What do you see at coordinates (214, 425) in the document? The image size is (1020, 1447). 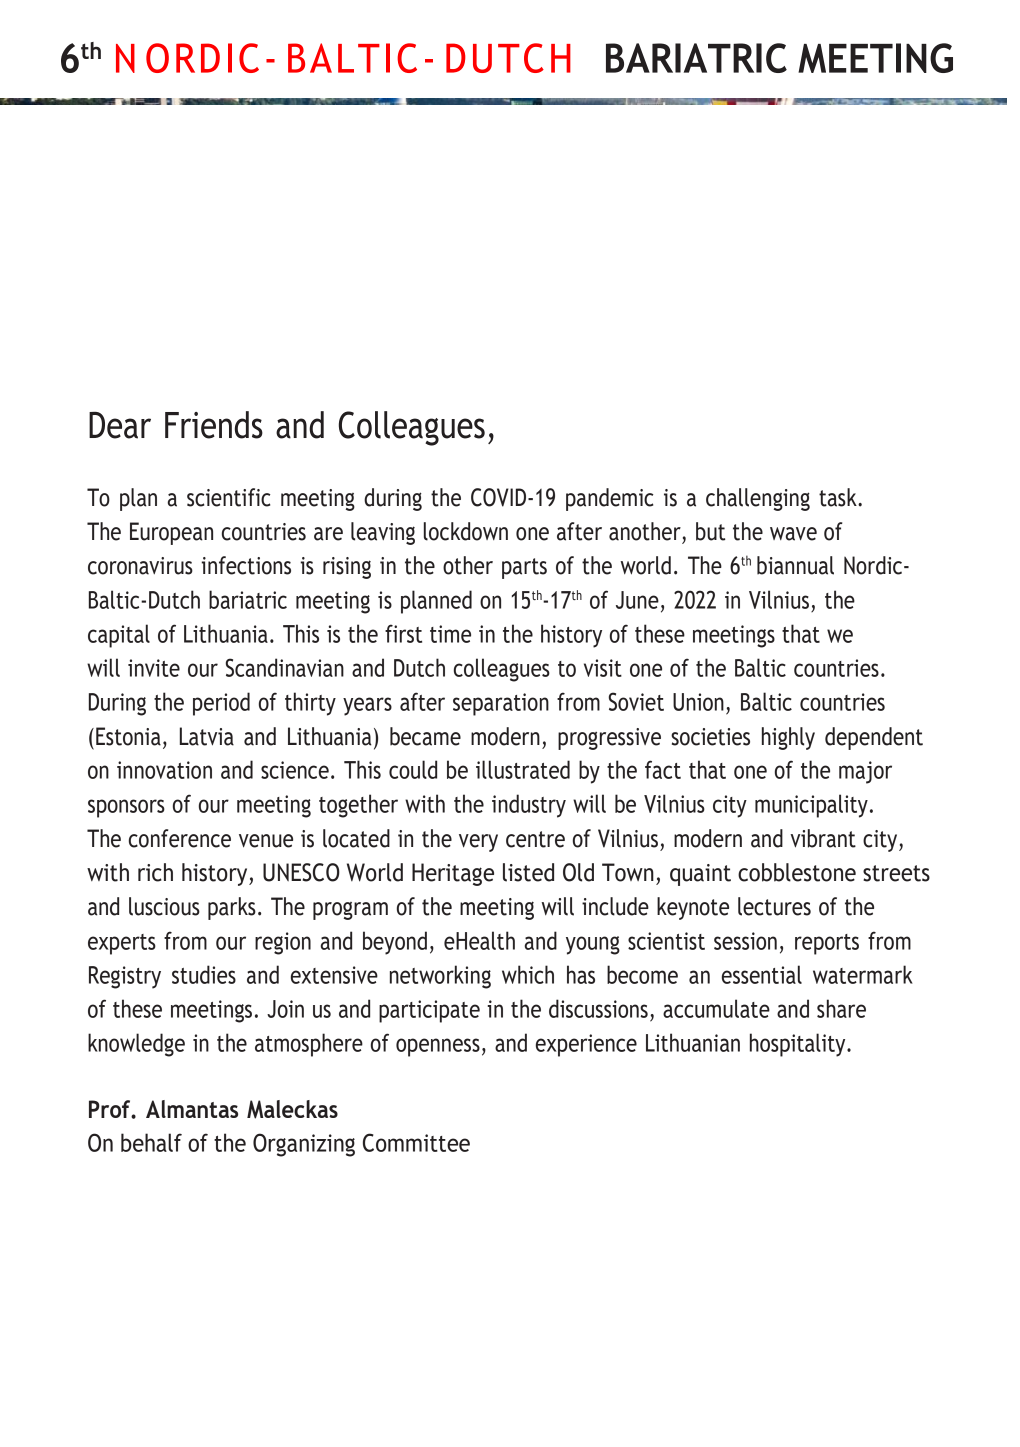 I see `Friends` at bounding box center [214, 425].
